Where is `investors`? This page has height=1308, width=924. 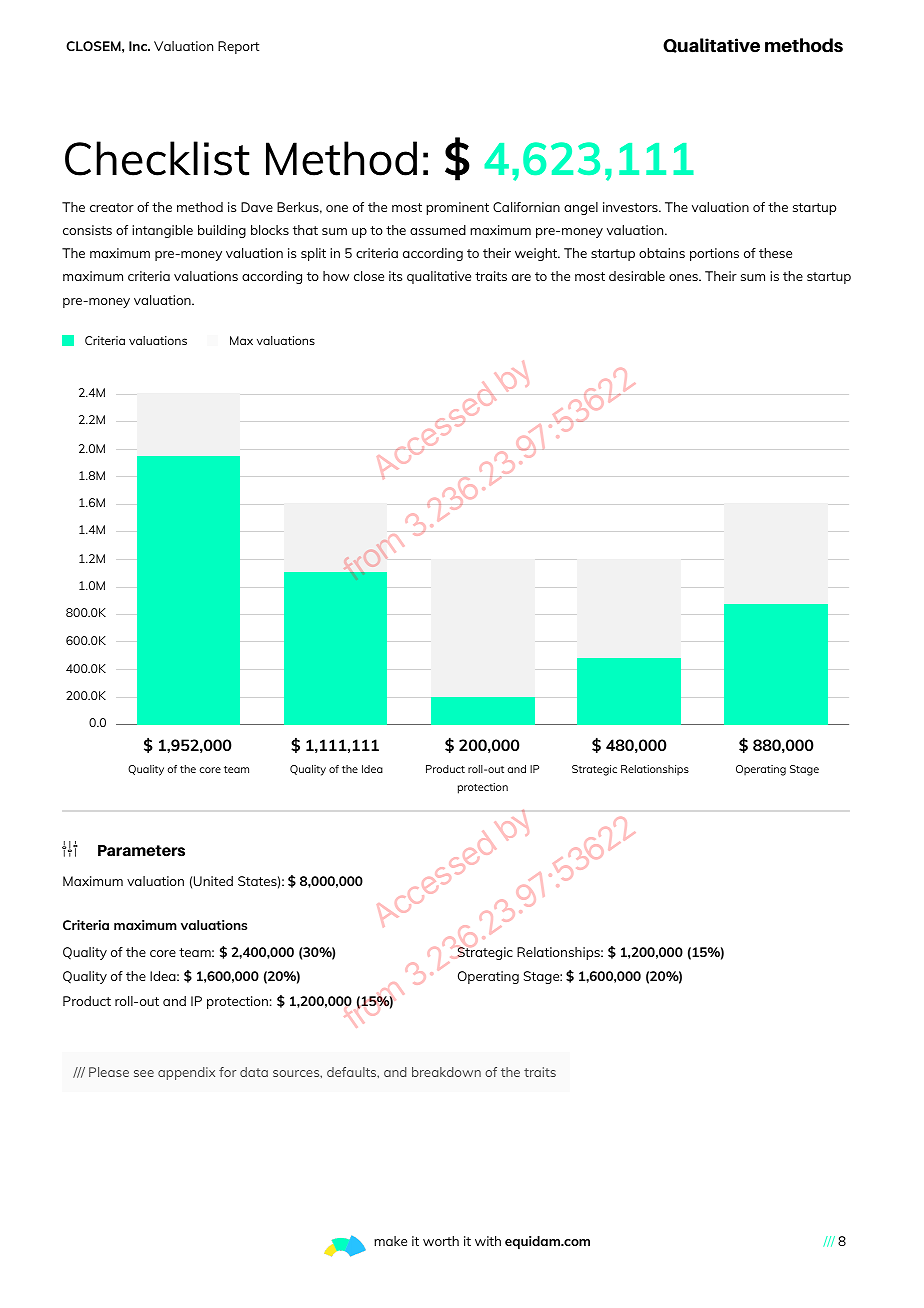 investors is located at coordinates (631, 207).
